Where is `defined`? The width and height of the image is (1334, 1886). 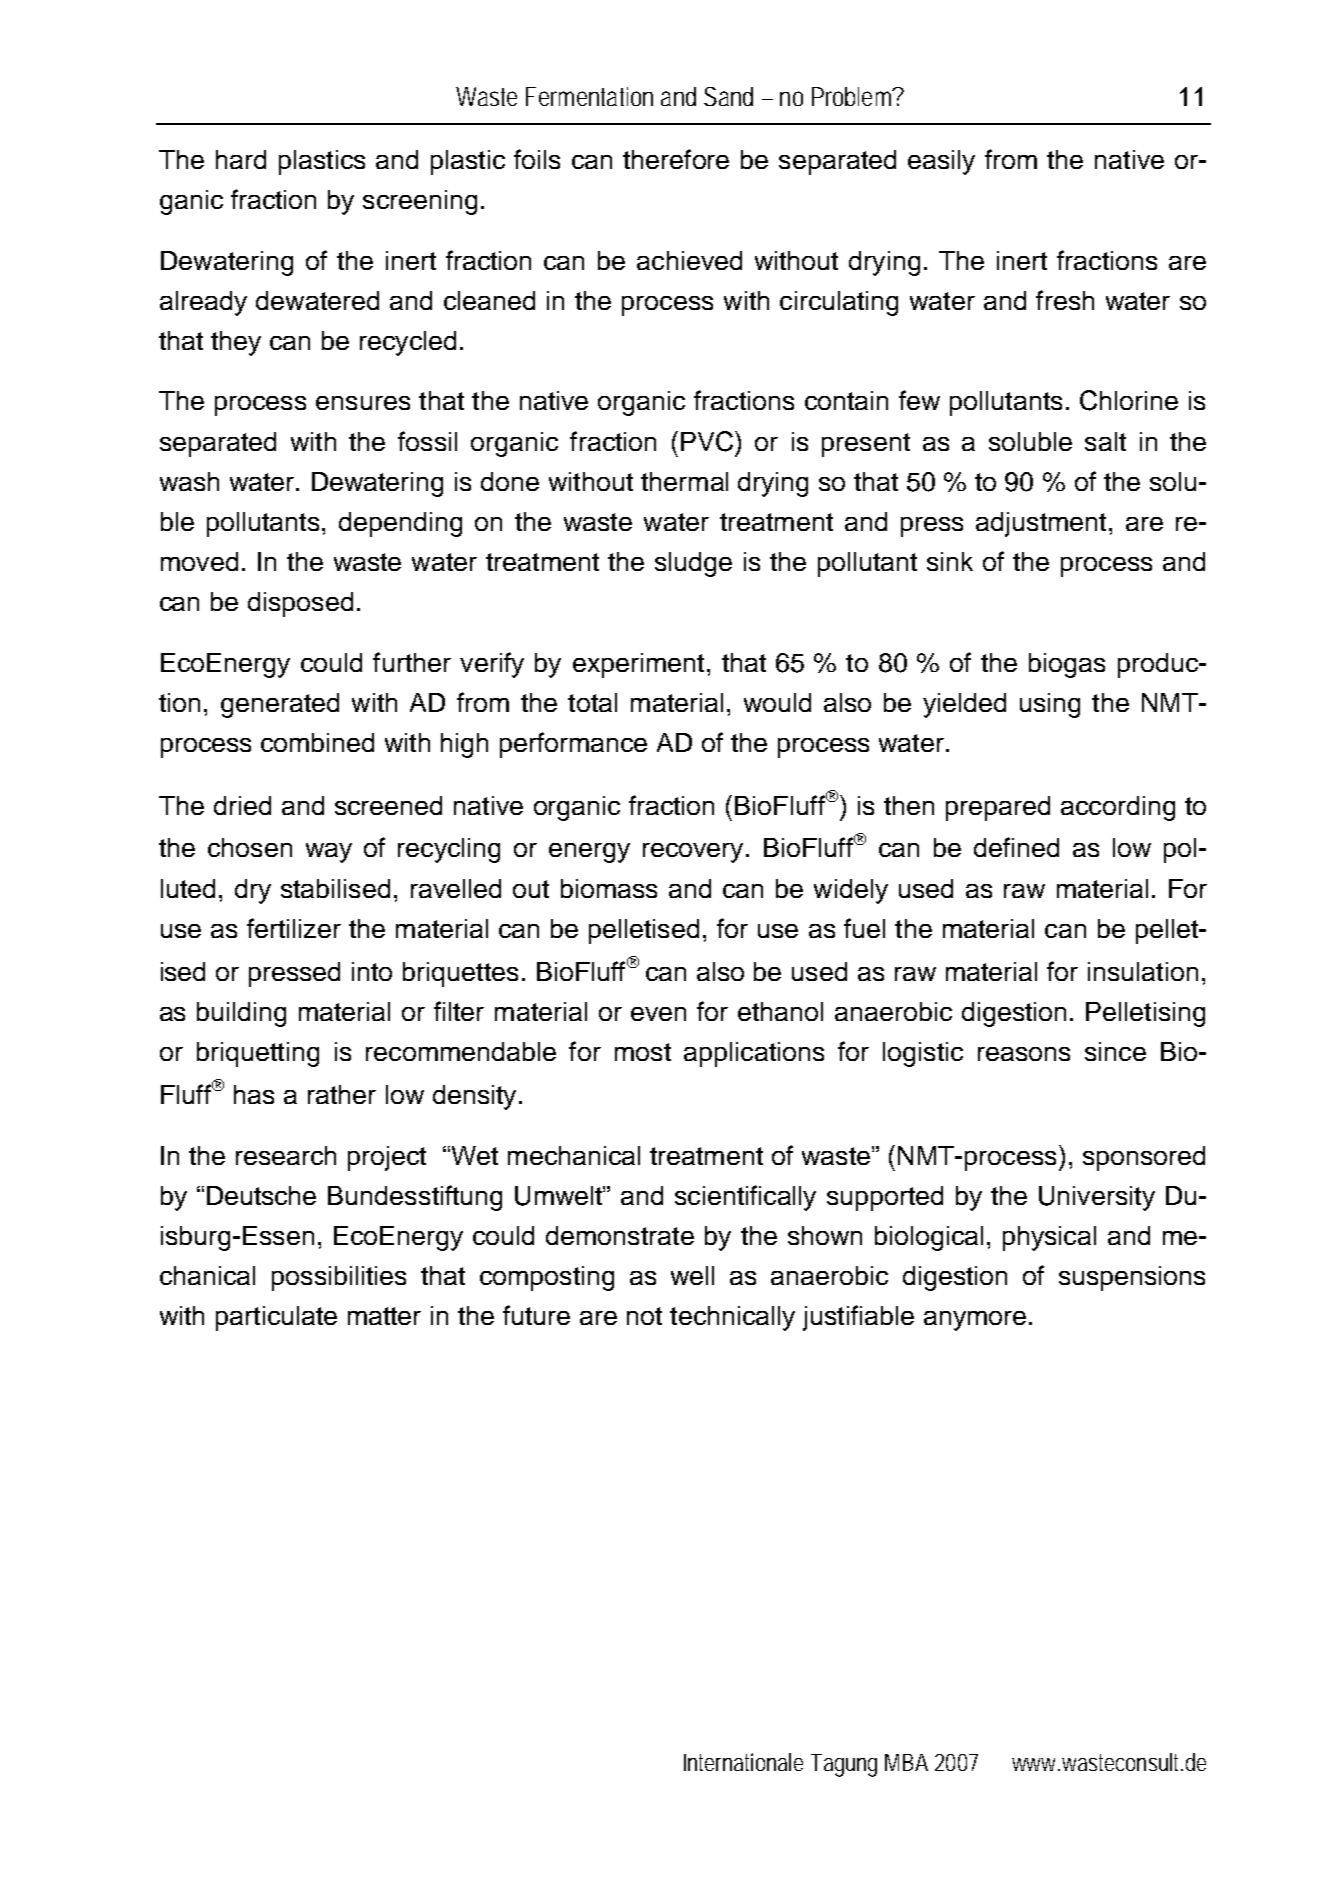 defined is located at coordinates (1016, 847).
